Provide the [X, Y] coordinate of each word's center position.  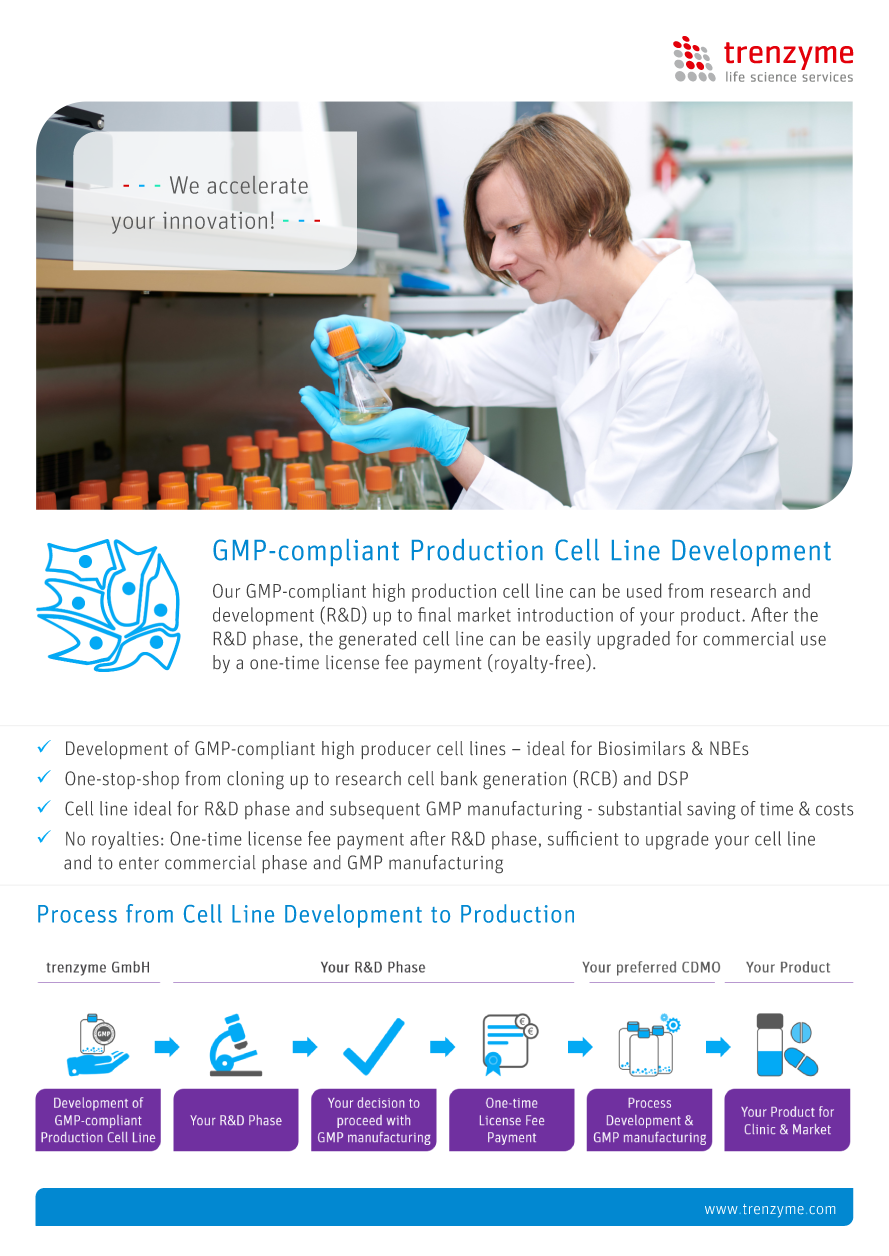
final [434, 614]
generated [377, 640]
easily [568, 640]
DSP [673, 778]
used [644, 590]
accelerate [257, 184]
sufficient [583, 838]
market [484, 614]
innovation [215, 220]
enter [139, 863]
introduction [565, 614]
